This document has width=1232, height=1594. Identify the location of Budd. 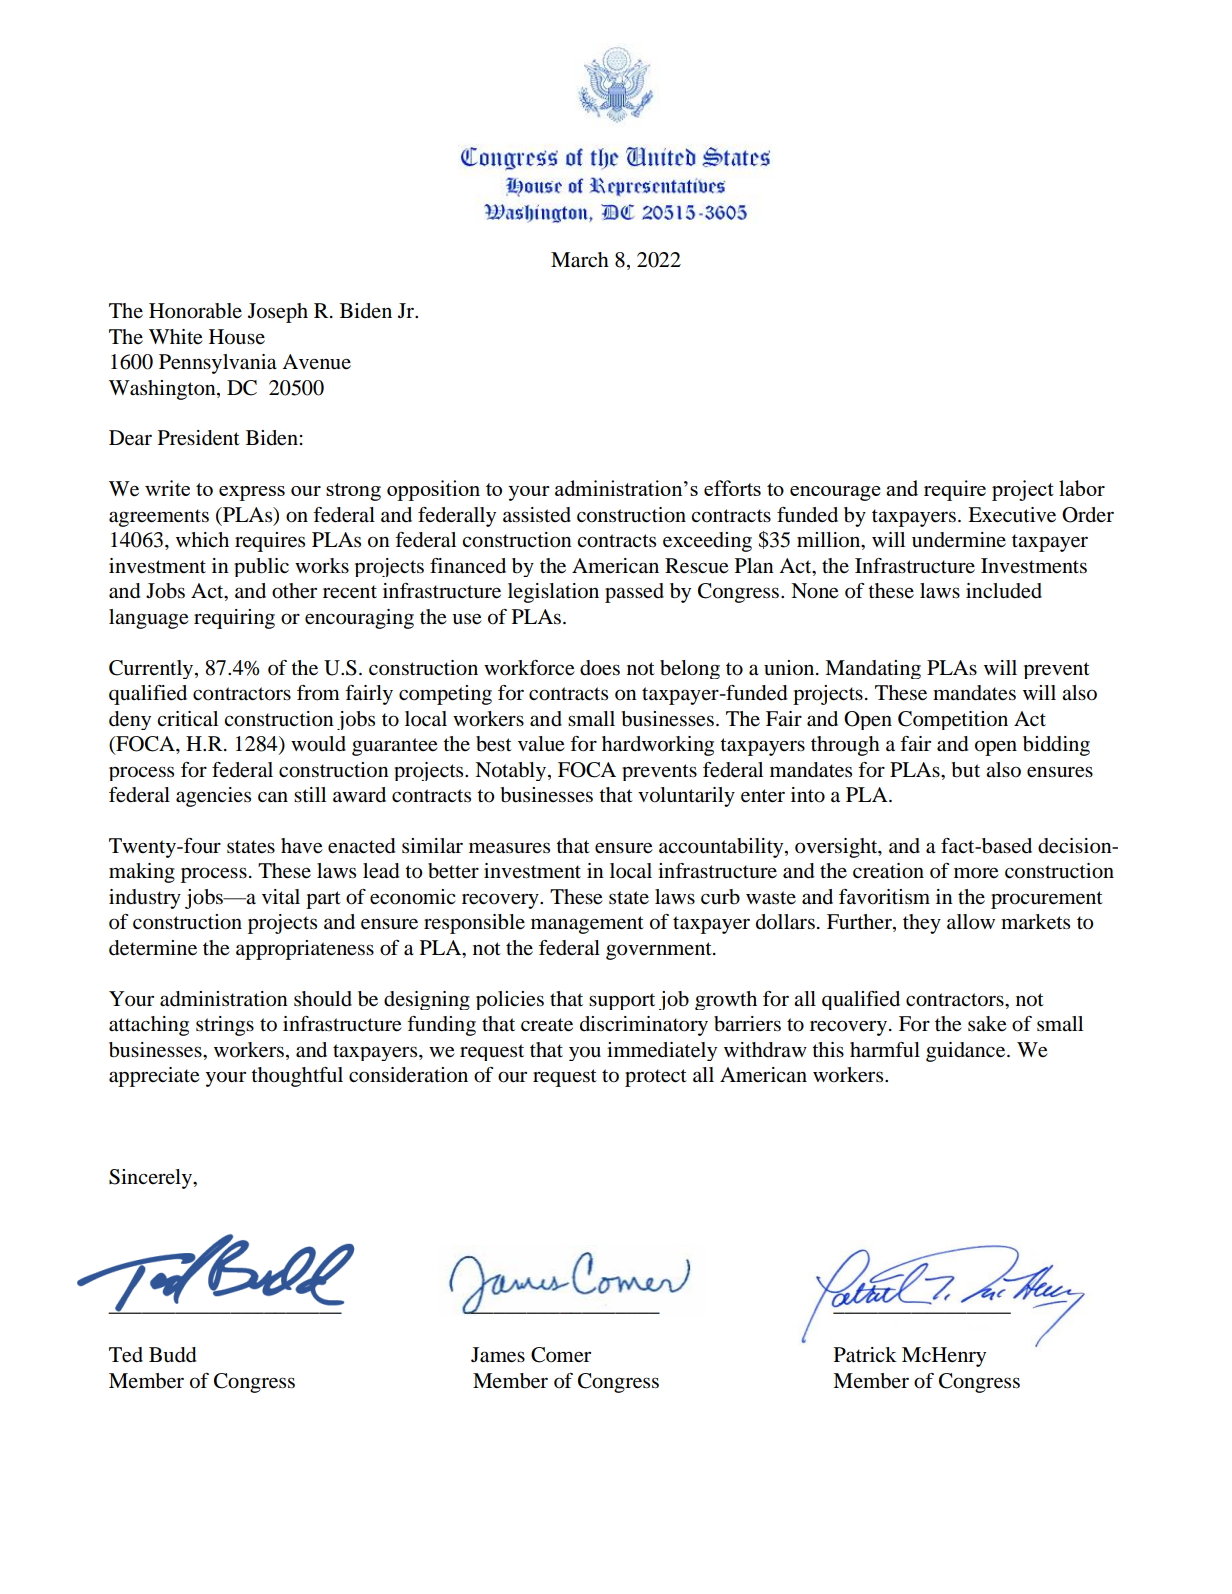
(173, 1355).
